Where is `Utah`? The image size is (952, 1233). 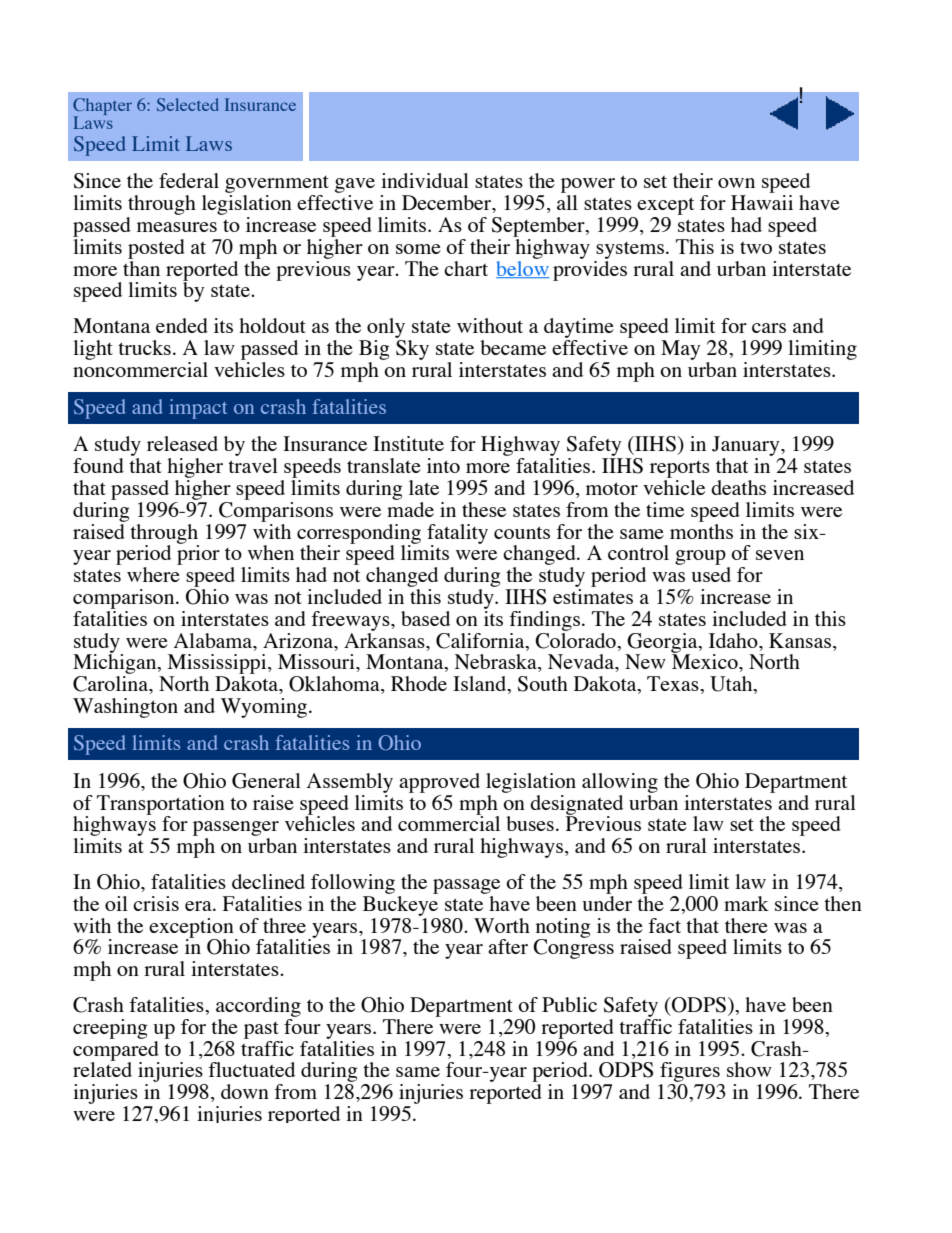 Utah is located at coordinates (732, 685).
